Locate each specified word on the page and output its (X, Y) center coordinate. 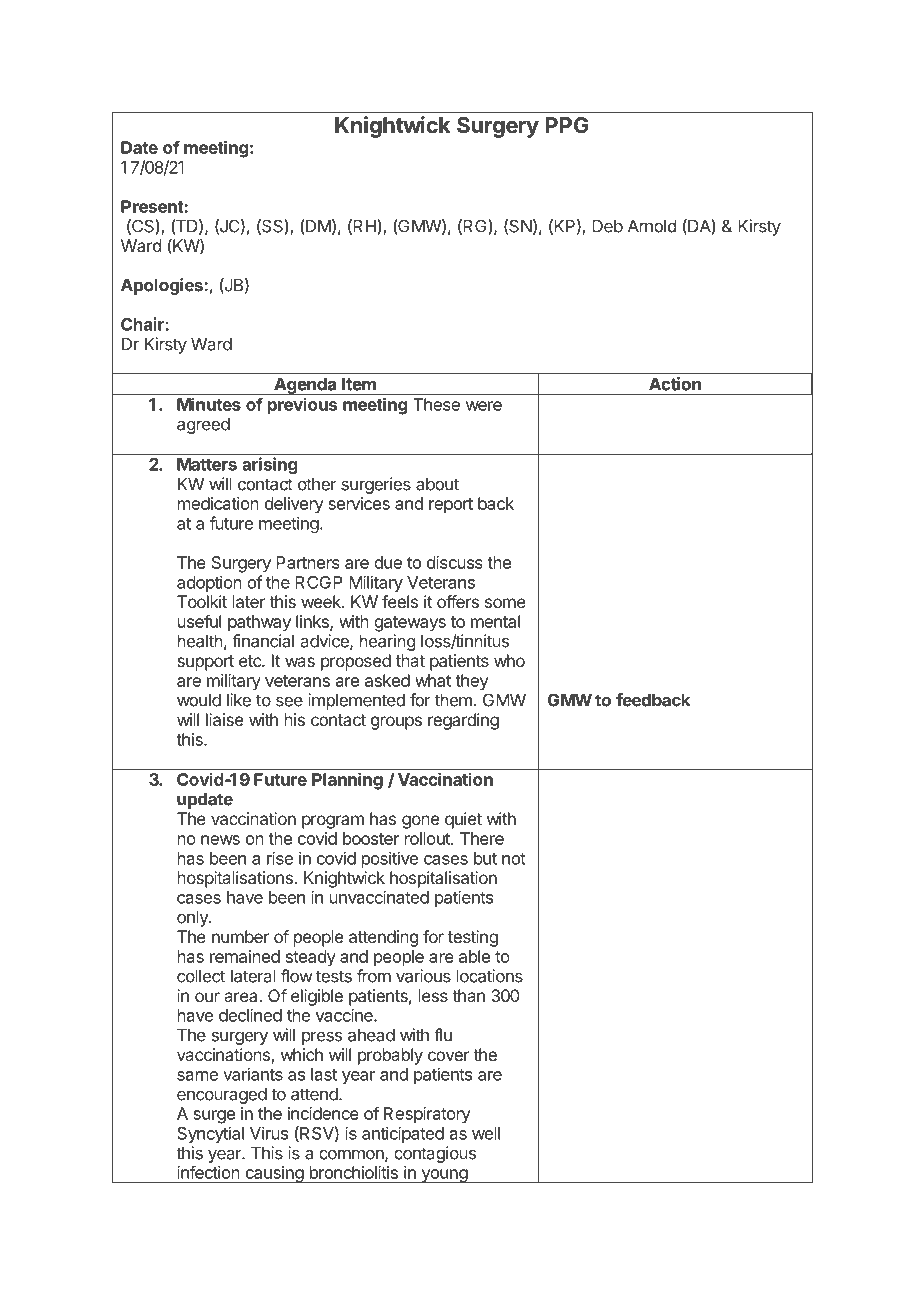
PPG (567, 125)
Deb (607, 226)
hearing (387, 642)
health (200, 641)
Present (153, 206)
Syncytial (210, 1134)
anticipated (403, 1134)
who (509, 660)
